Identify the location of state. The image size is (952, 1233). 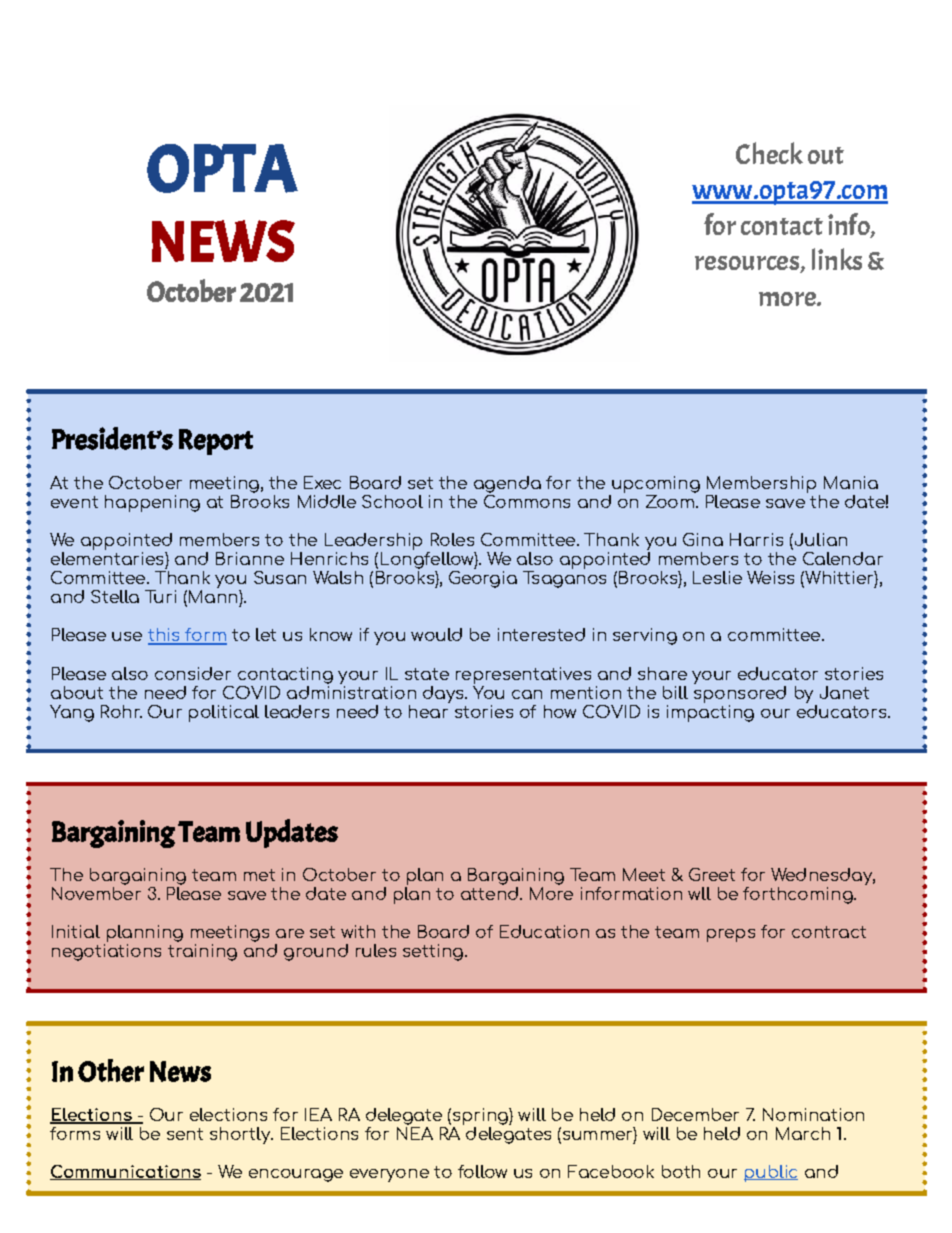
(427, 674).
